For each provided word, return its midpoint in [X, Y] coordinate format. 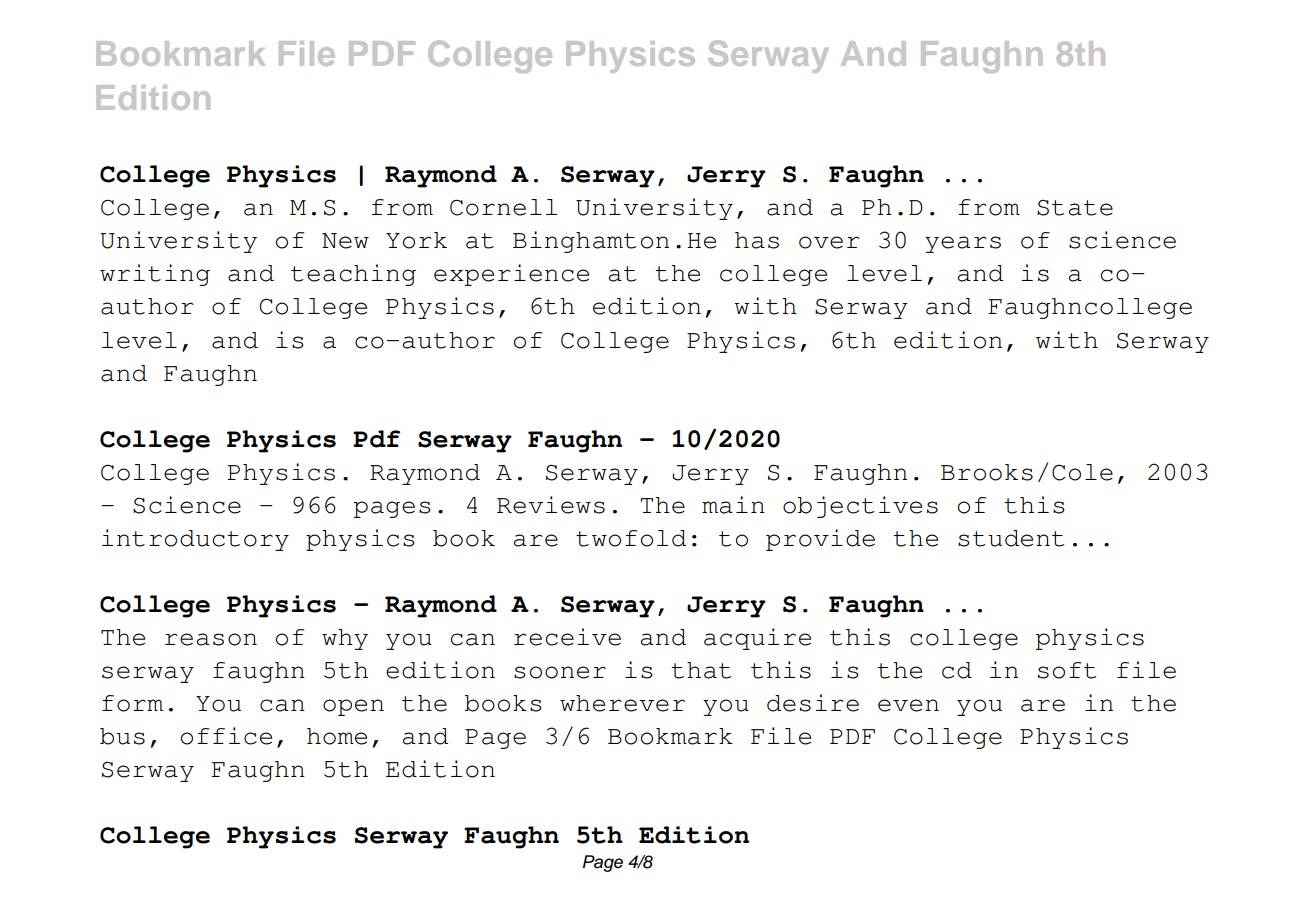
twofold [631, 538]
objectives [860, 507]
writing [155, 275]
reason [211, 639]
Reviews [551, 505]
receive [567, 637]
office [226, 736]
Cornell [503, 207]
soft [1067, 670]
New [345, 241]
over [829, 242]
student [1011, 538]
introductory [195, 540]
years [963, 244]
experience [511, 275]
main [733, 505]
